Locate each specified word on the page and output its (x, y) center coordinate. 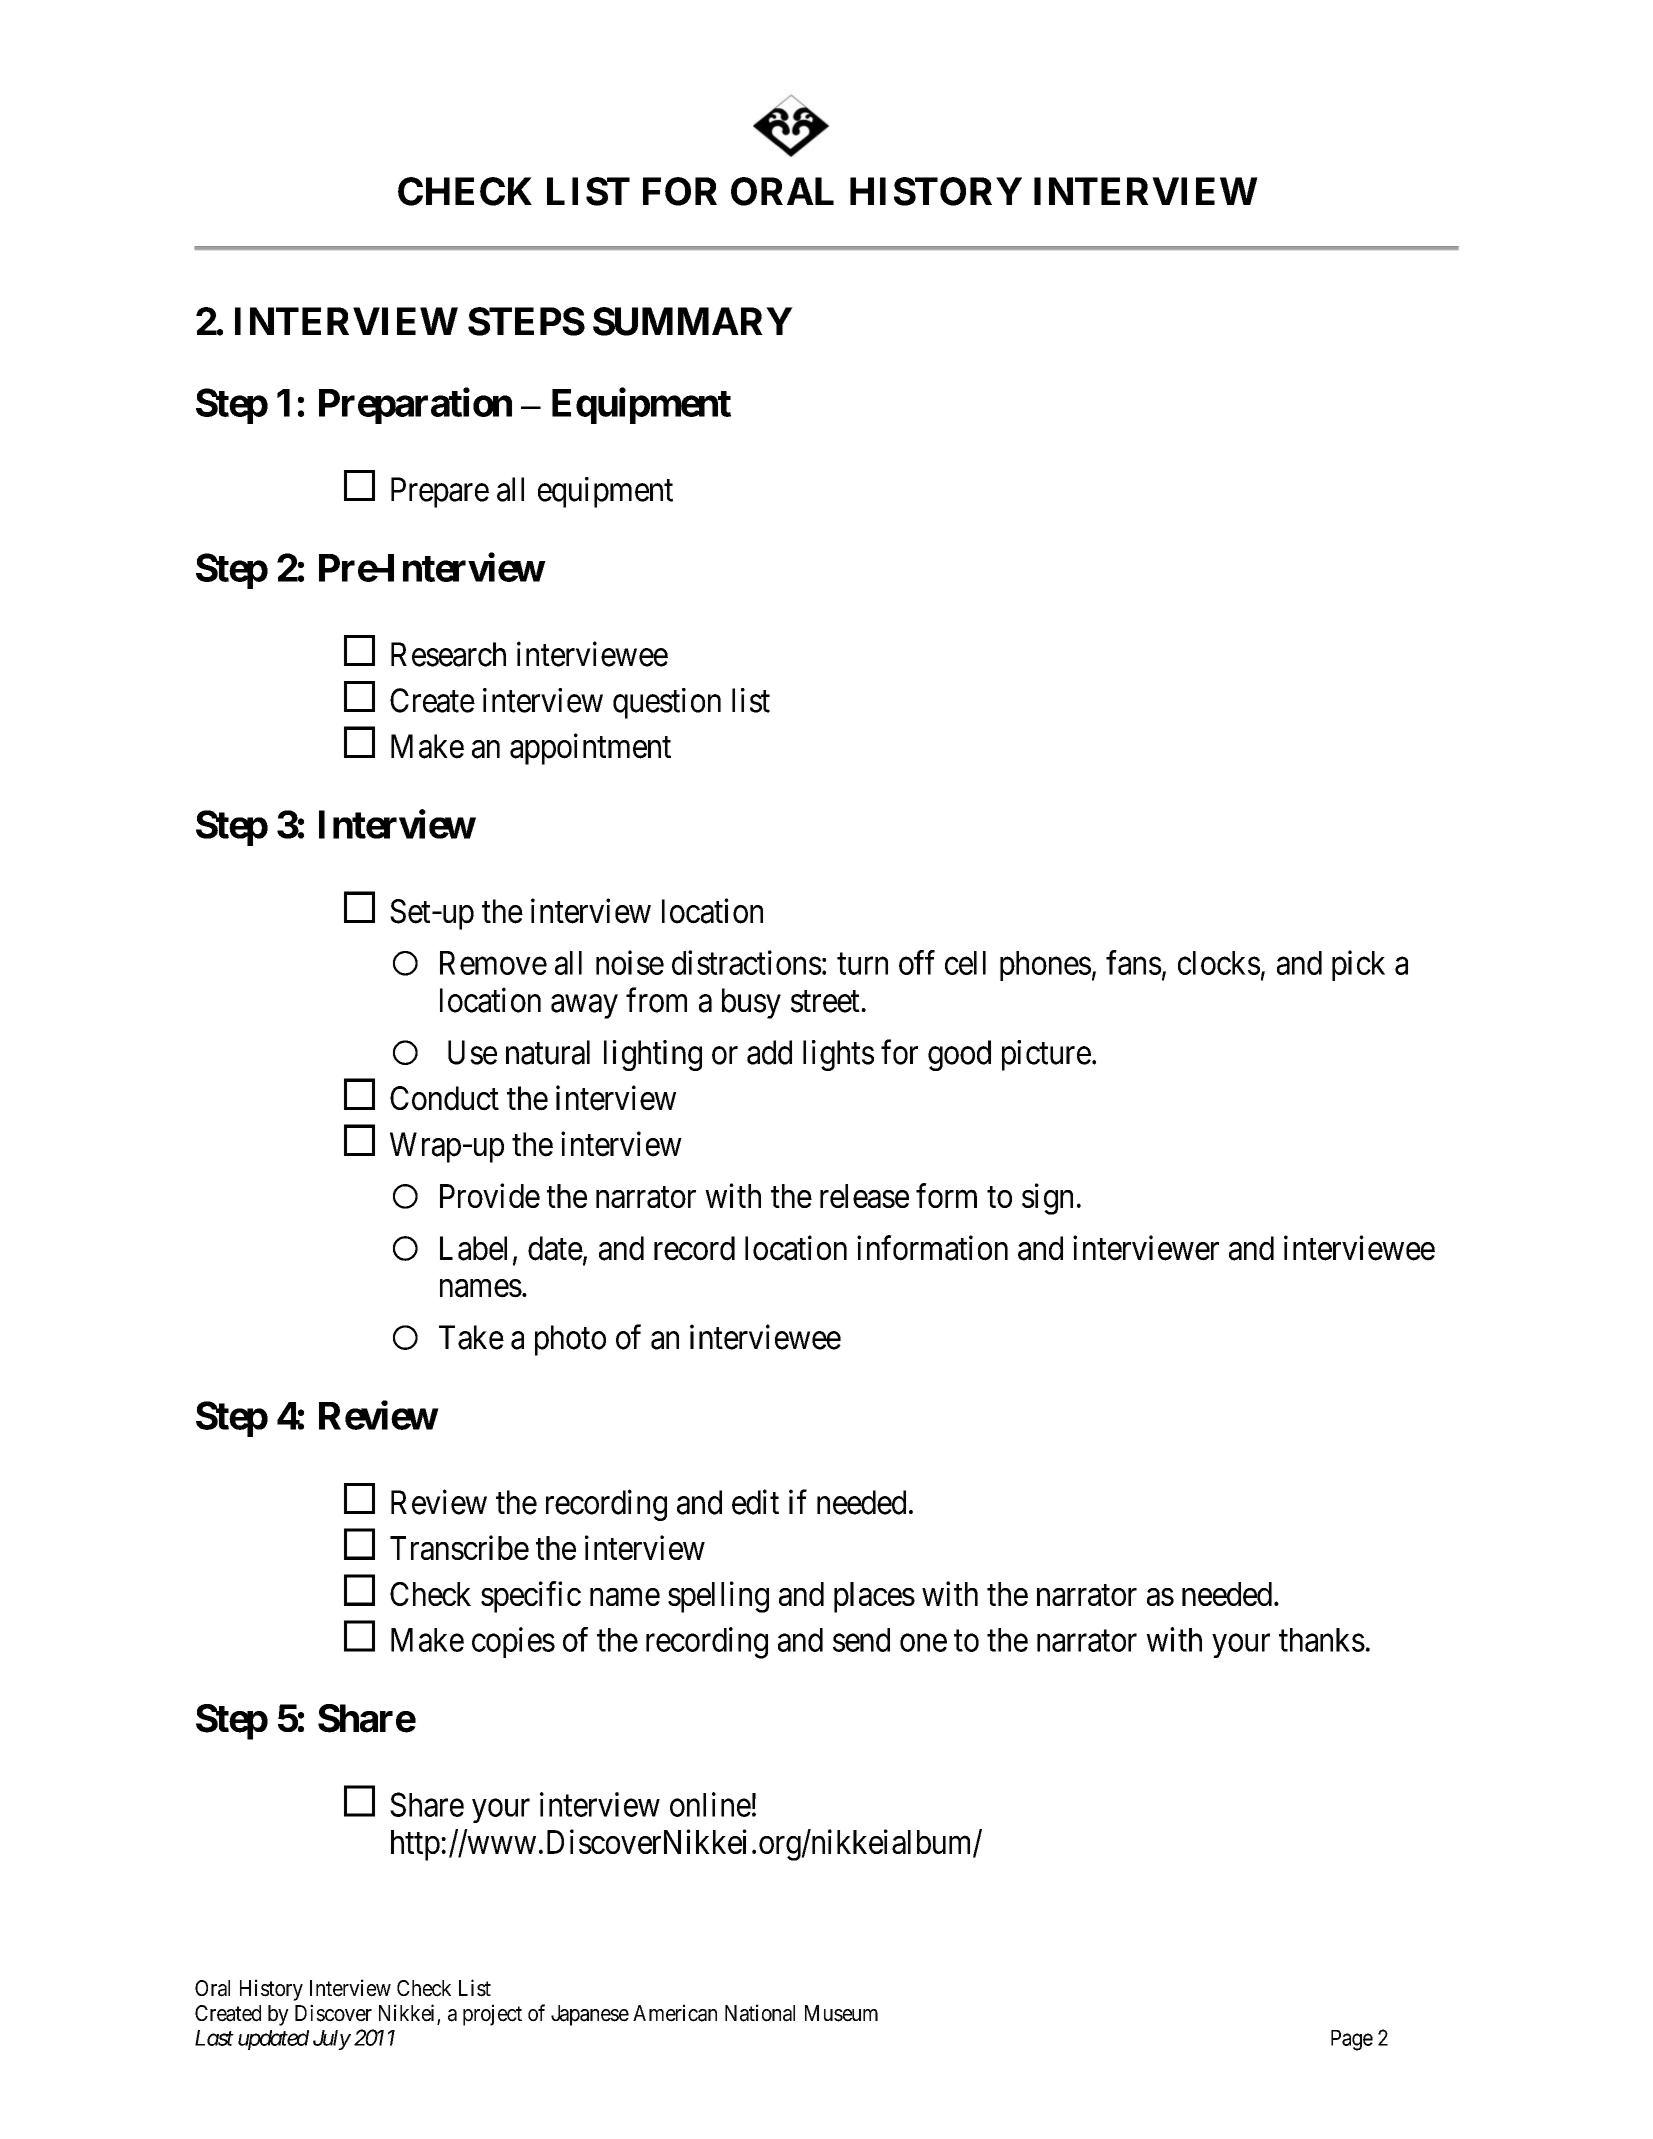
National (760, 2013)
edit (755, 1502)
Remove (493, 963)
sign (1047, 1199)
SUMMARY (693, 321)
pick (1358, 965)
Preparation (415, 406)
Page (1352, 2040)
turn (862, 964)
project (492, 2015)
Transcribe (459, 1547)
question (667, 703)
